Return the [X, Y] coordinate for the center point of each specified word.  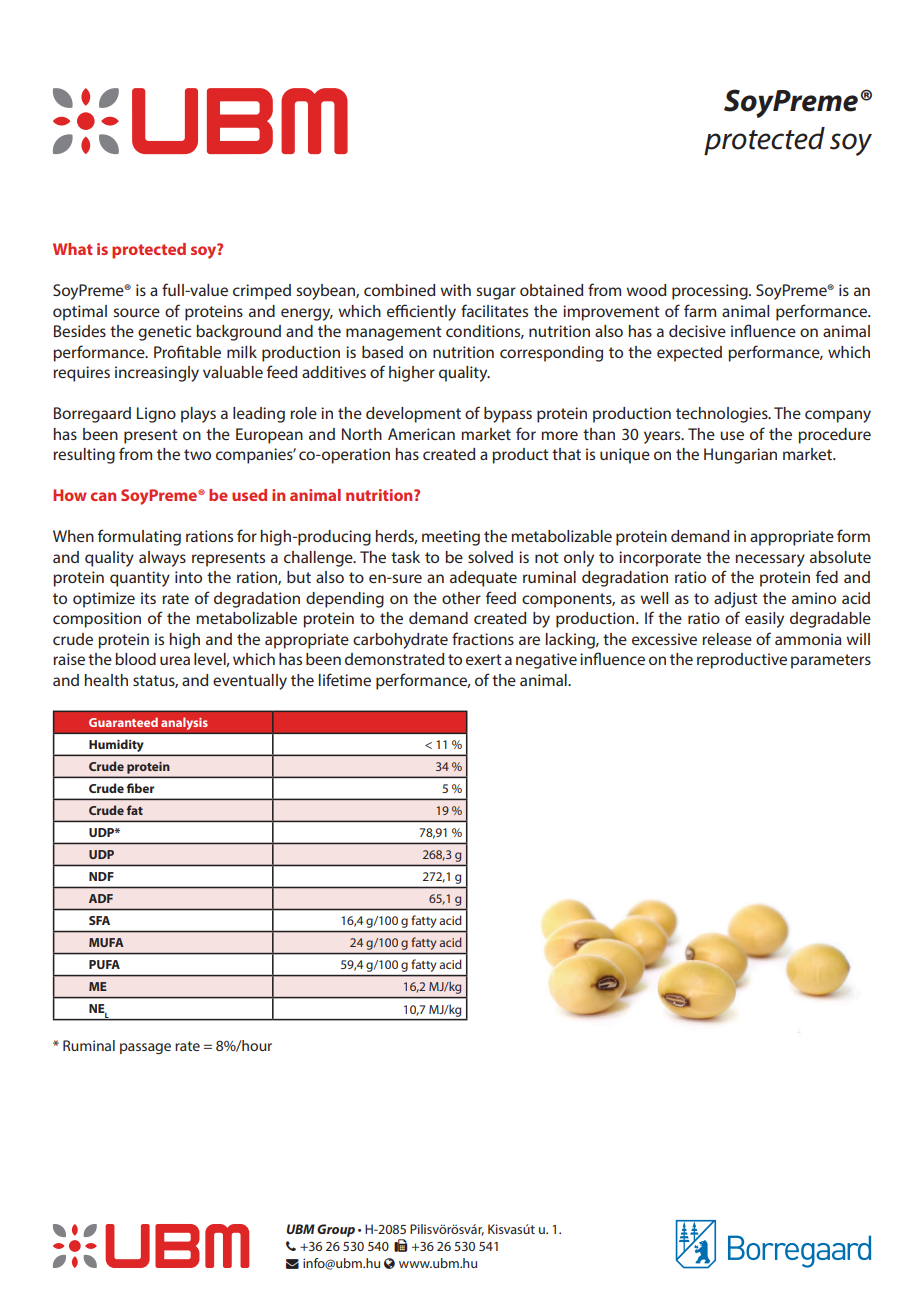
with [455, 290]
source [136, 312]
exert [484, 659]
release [727, 639]
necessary [770, 560]
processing [711, 292]
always [162, 559]
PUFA [104, 964]
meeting [451, 538]
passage [145, 1049]
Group [336, 1230]
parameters [831, 661]
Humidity [116, 747]
